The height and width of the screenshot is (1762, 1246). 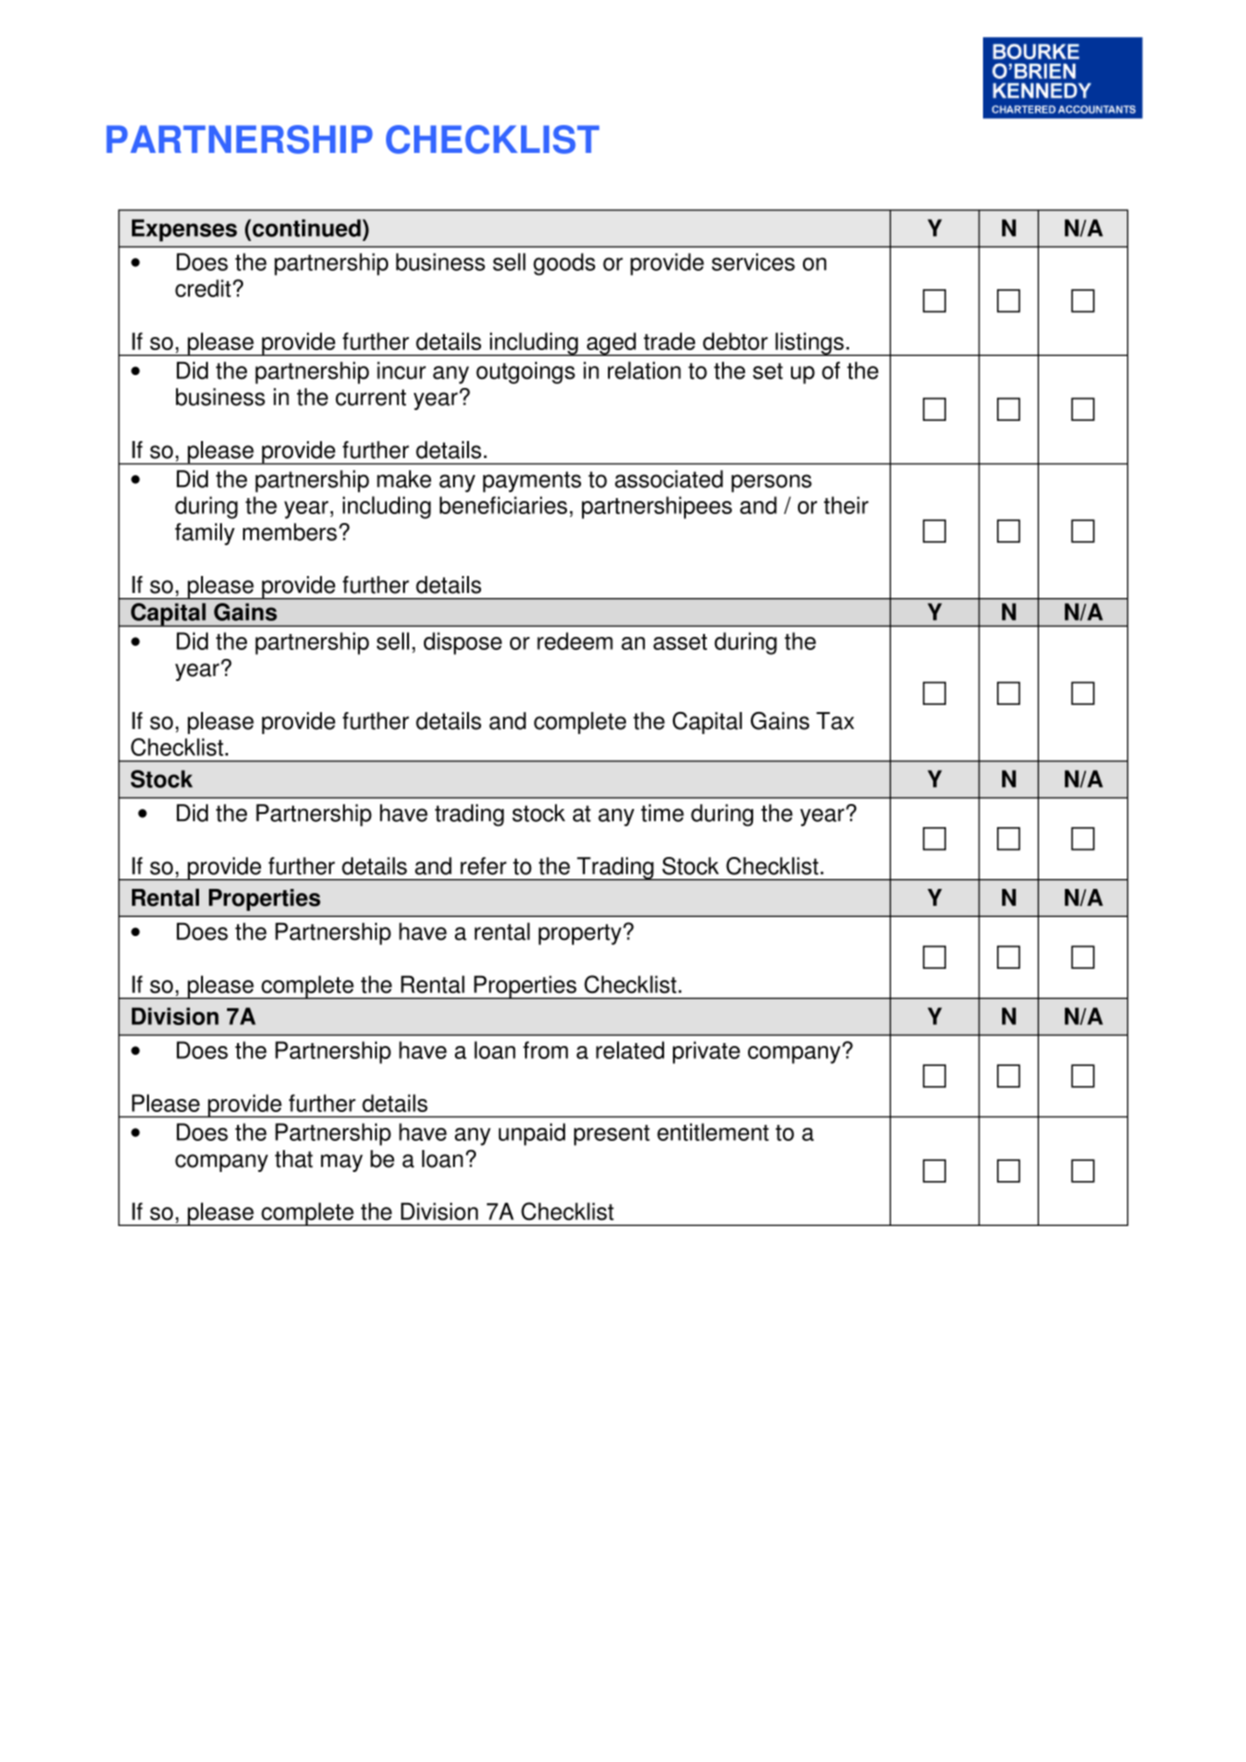 What do you see at coordinates (305, 228) in the screenshot?
I see `continued` at bounding box center [305, 228].
